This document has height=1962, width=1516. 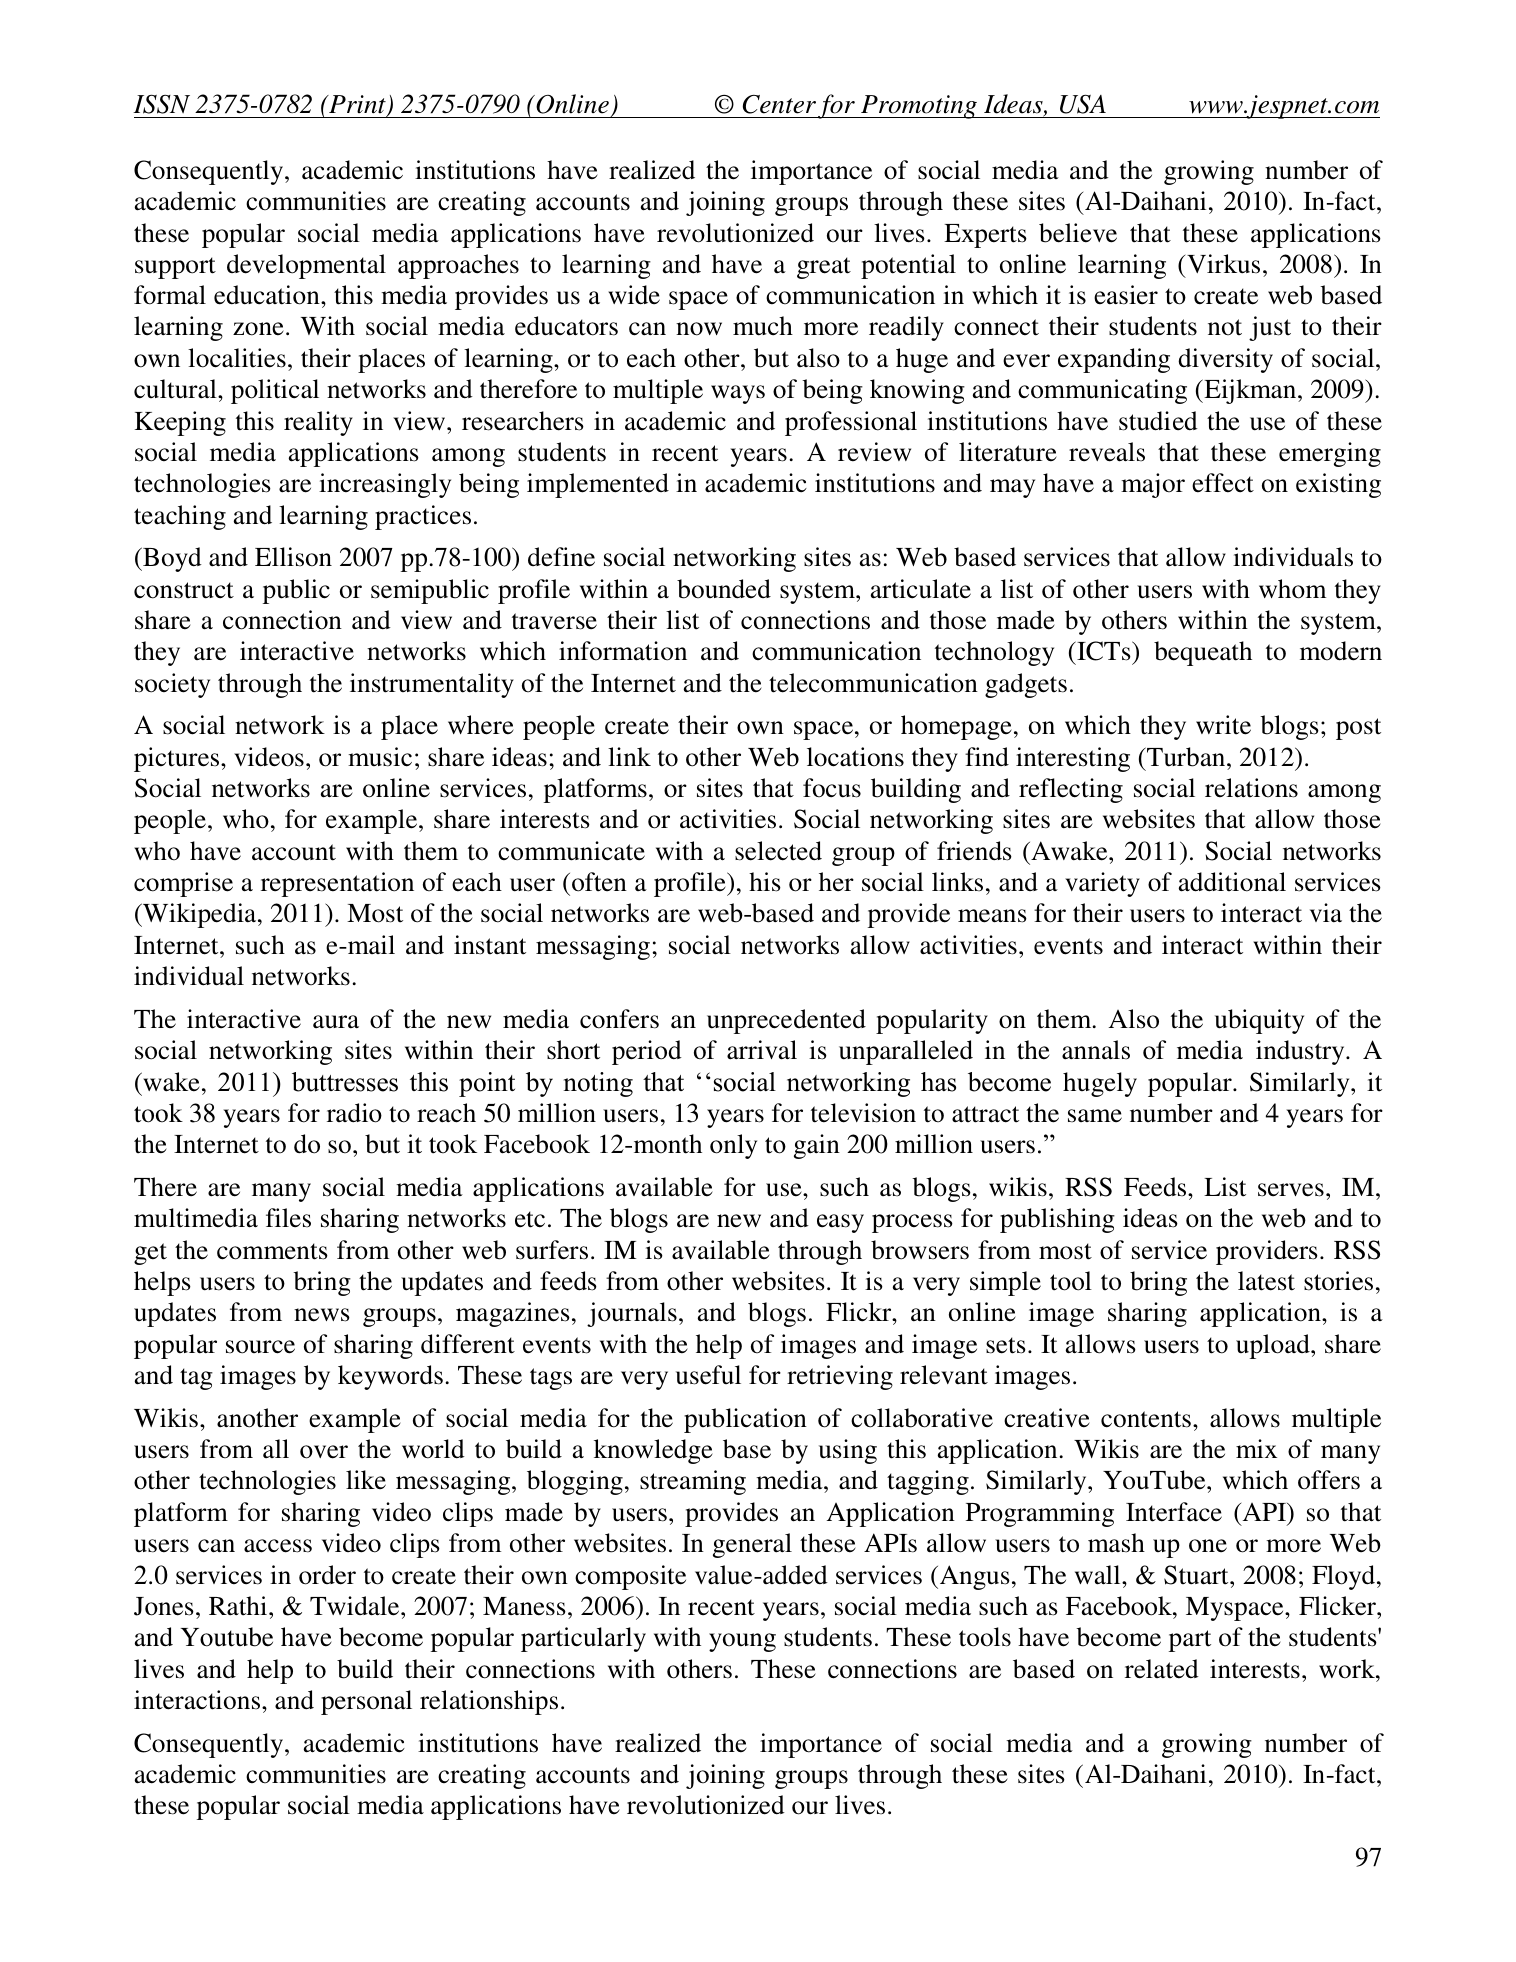 I want to click on young, so click(x=742, y=1642).
